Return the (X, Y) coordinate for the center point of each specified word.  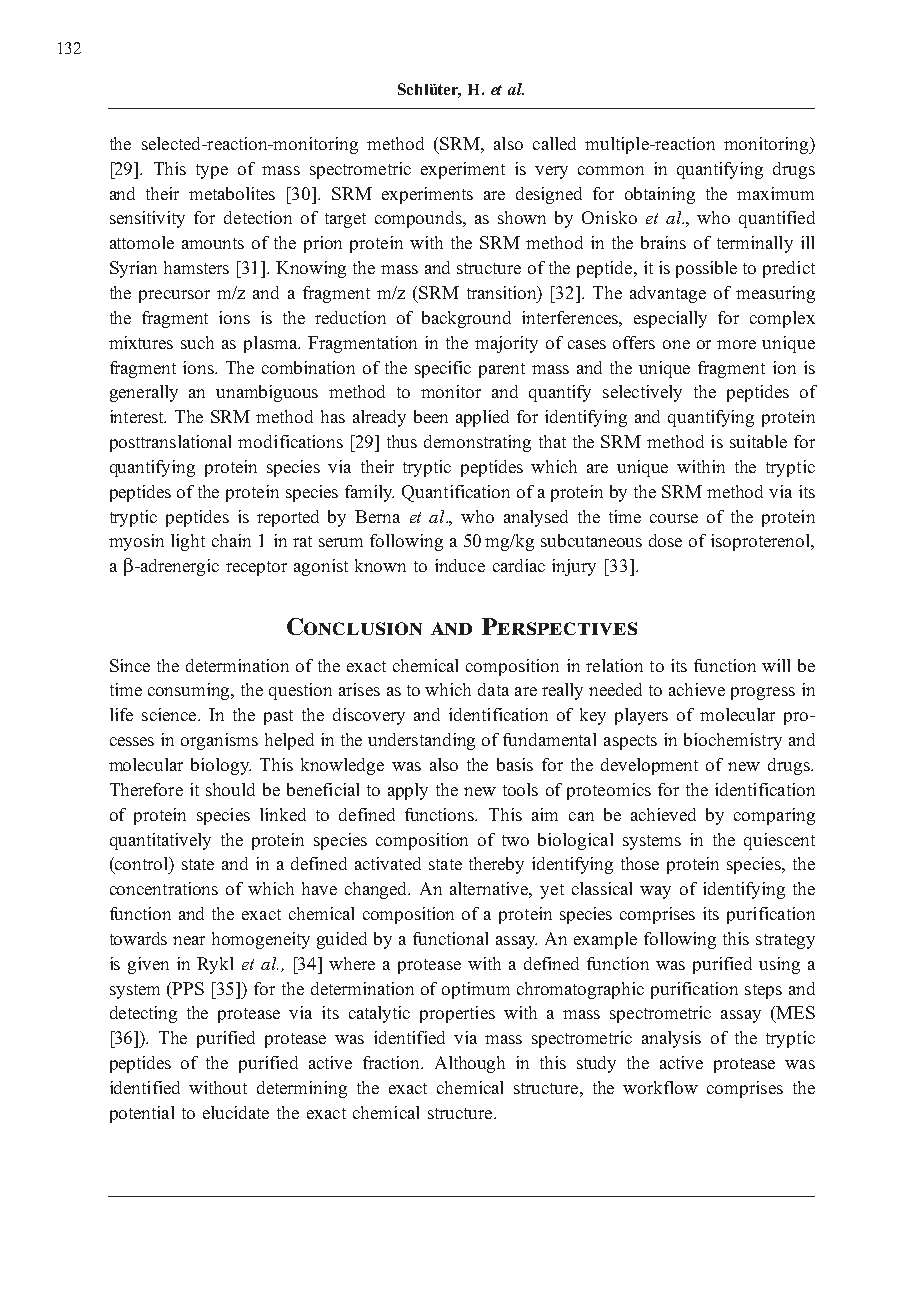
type (212, 171)
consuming (190, 691)
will (776, 665)
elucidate (236, 1112)
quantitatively (160, 841)
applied (482, 418)
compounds (419, 219)
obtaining (660, 195)
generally (144, 393)
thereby (496, 865)
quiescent (779, 841)
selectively (642, 393)
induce (460, 565)
